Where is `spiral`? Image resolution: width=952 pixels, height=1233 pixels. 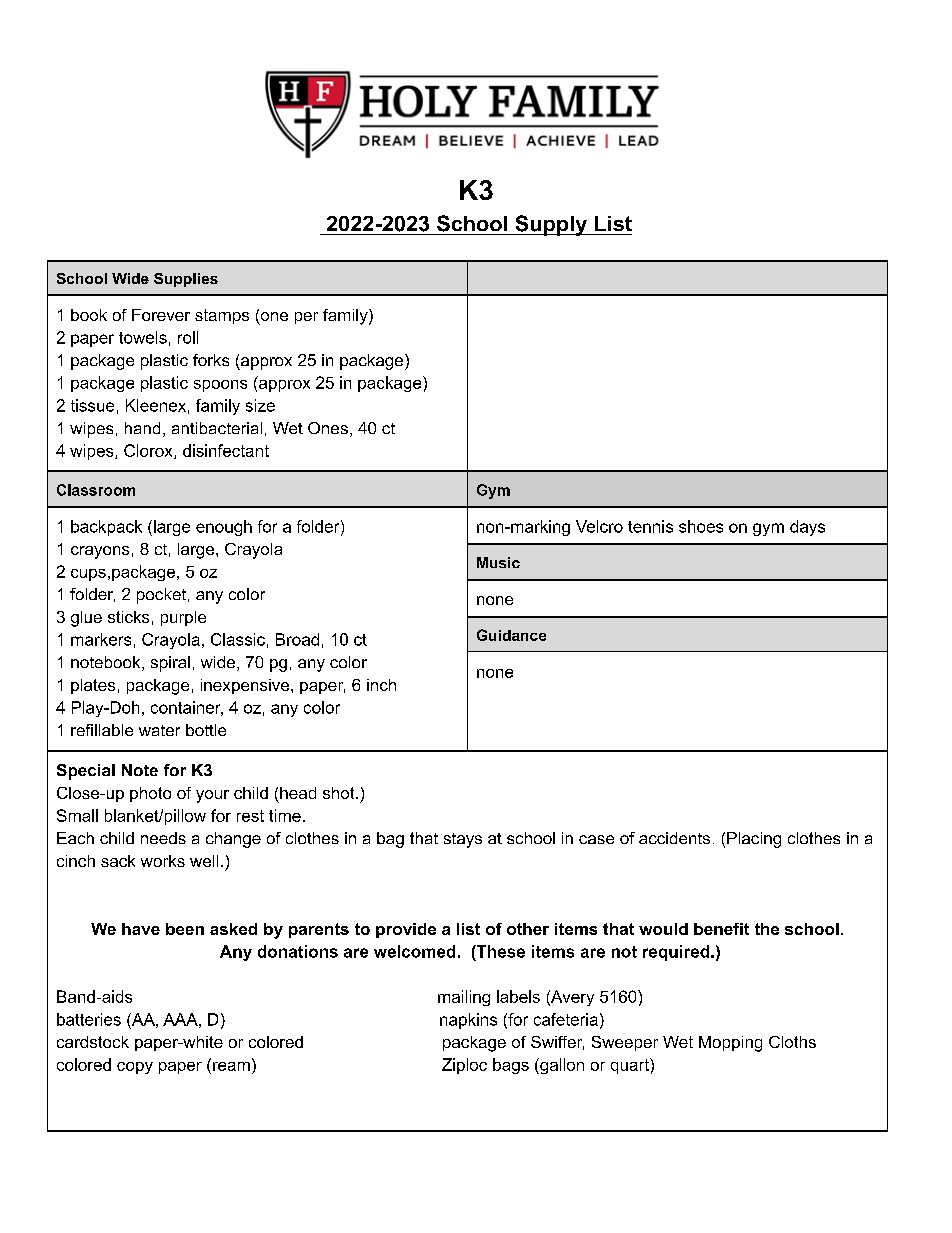
spiral is located at coordinates (170, 664).
